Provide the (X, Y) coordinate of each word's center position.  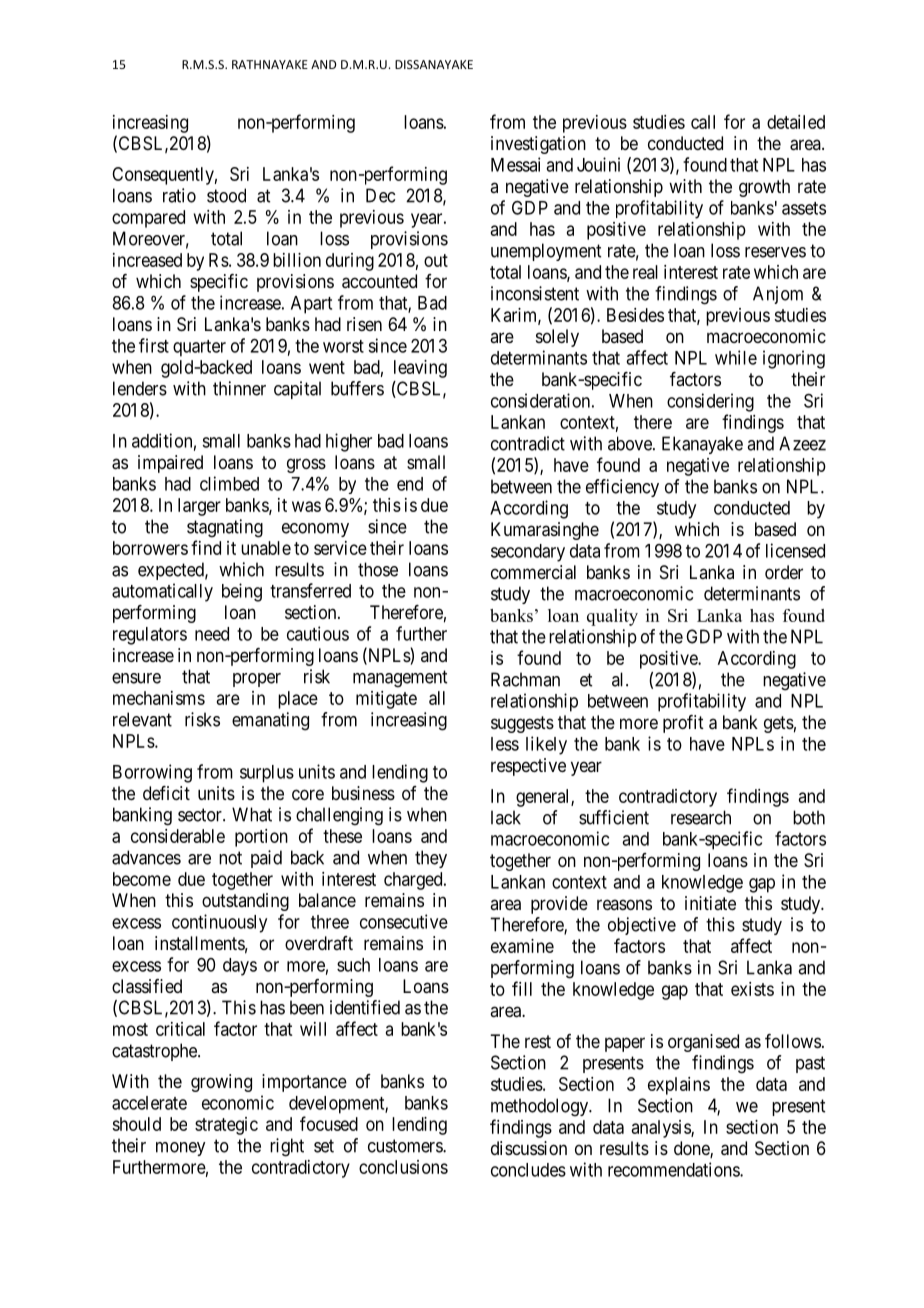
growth (764, 188)
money (180, 1149)
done (692, 1149)
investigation (538, 145)
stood (226, 195)
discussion (529, 1148)
